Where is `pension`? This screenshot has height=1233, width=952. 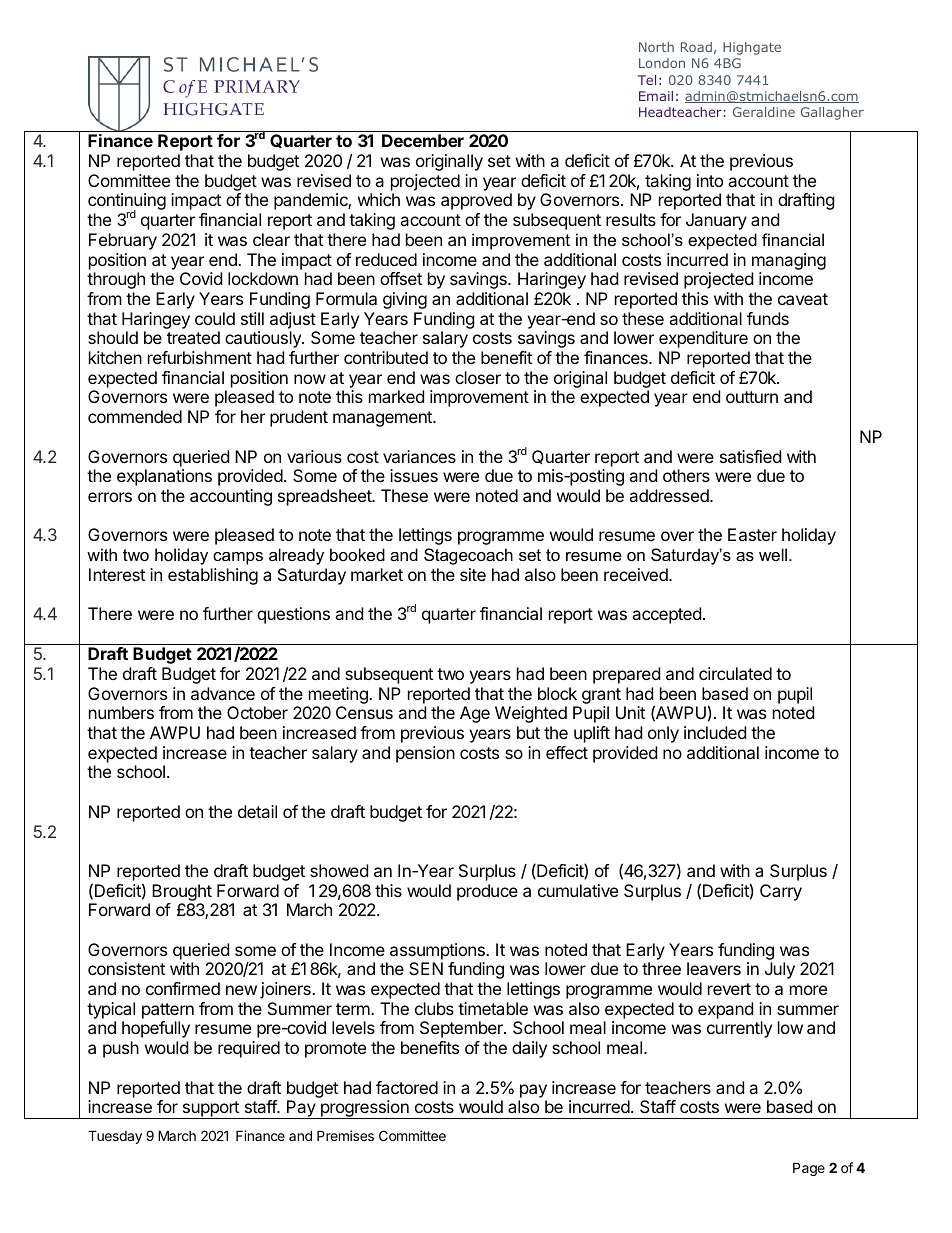
pension is located at coordinates (425, 754).
